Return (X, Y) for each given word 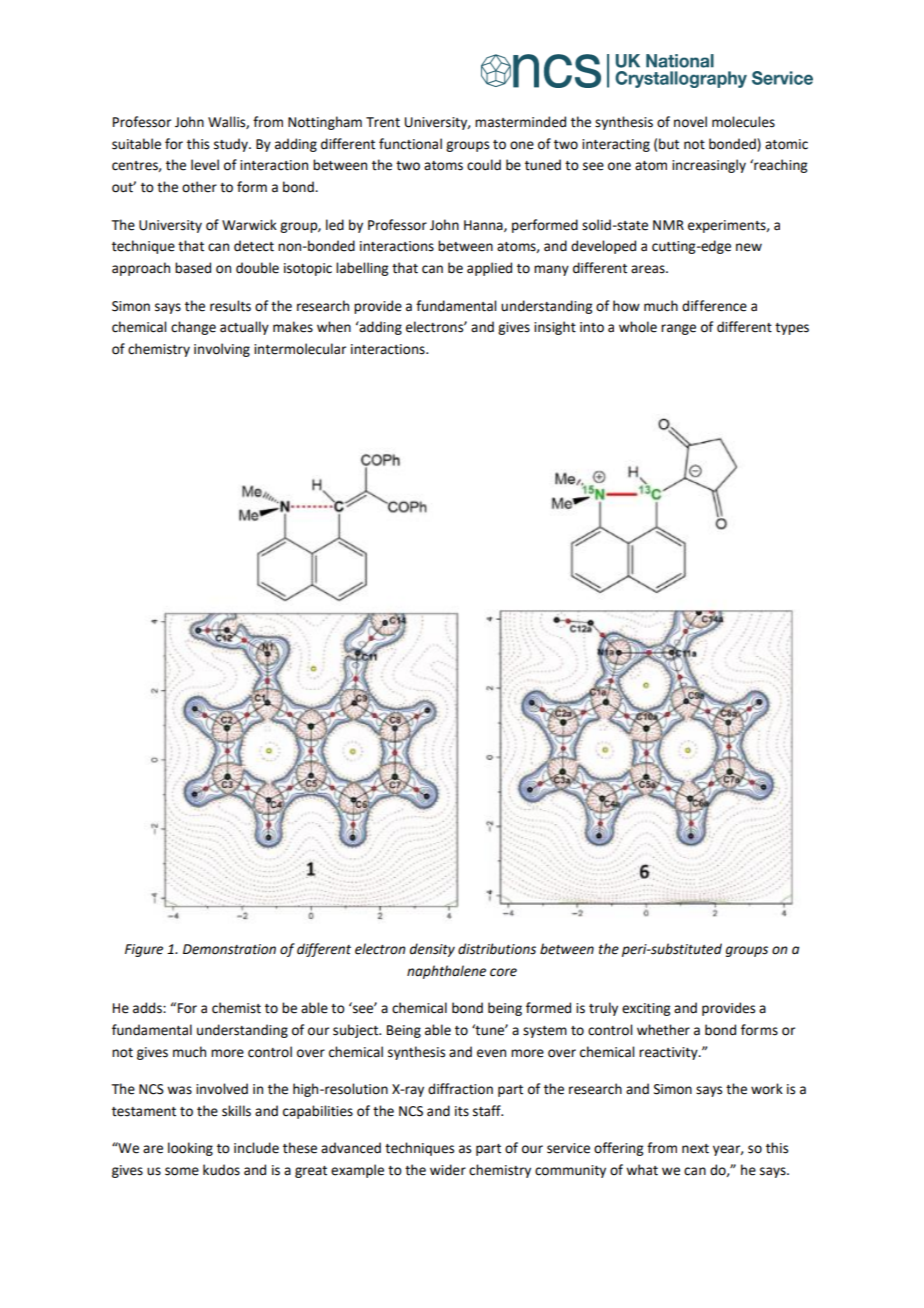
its (462, 1111)
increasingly (709, 166)
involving (222, 350)
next (695, 1149)
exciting (646, 1009)
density (432, 950)
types (792, 329)
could (484, 165)
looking (190, 1149)
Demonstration (229, 949)
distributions (497, 949)
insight (555, 328)
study (232, 145)
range (678, 329)
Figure (144, 950)
